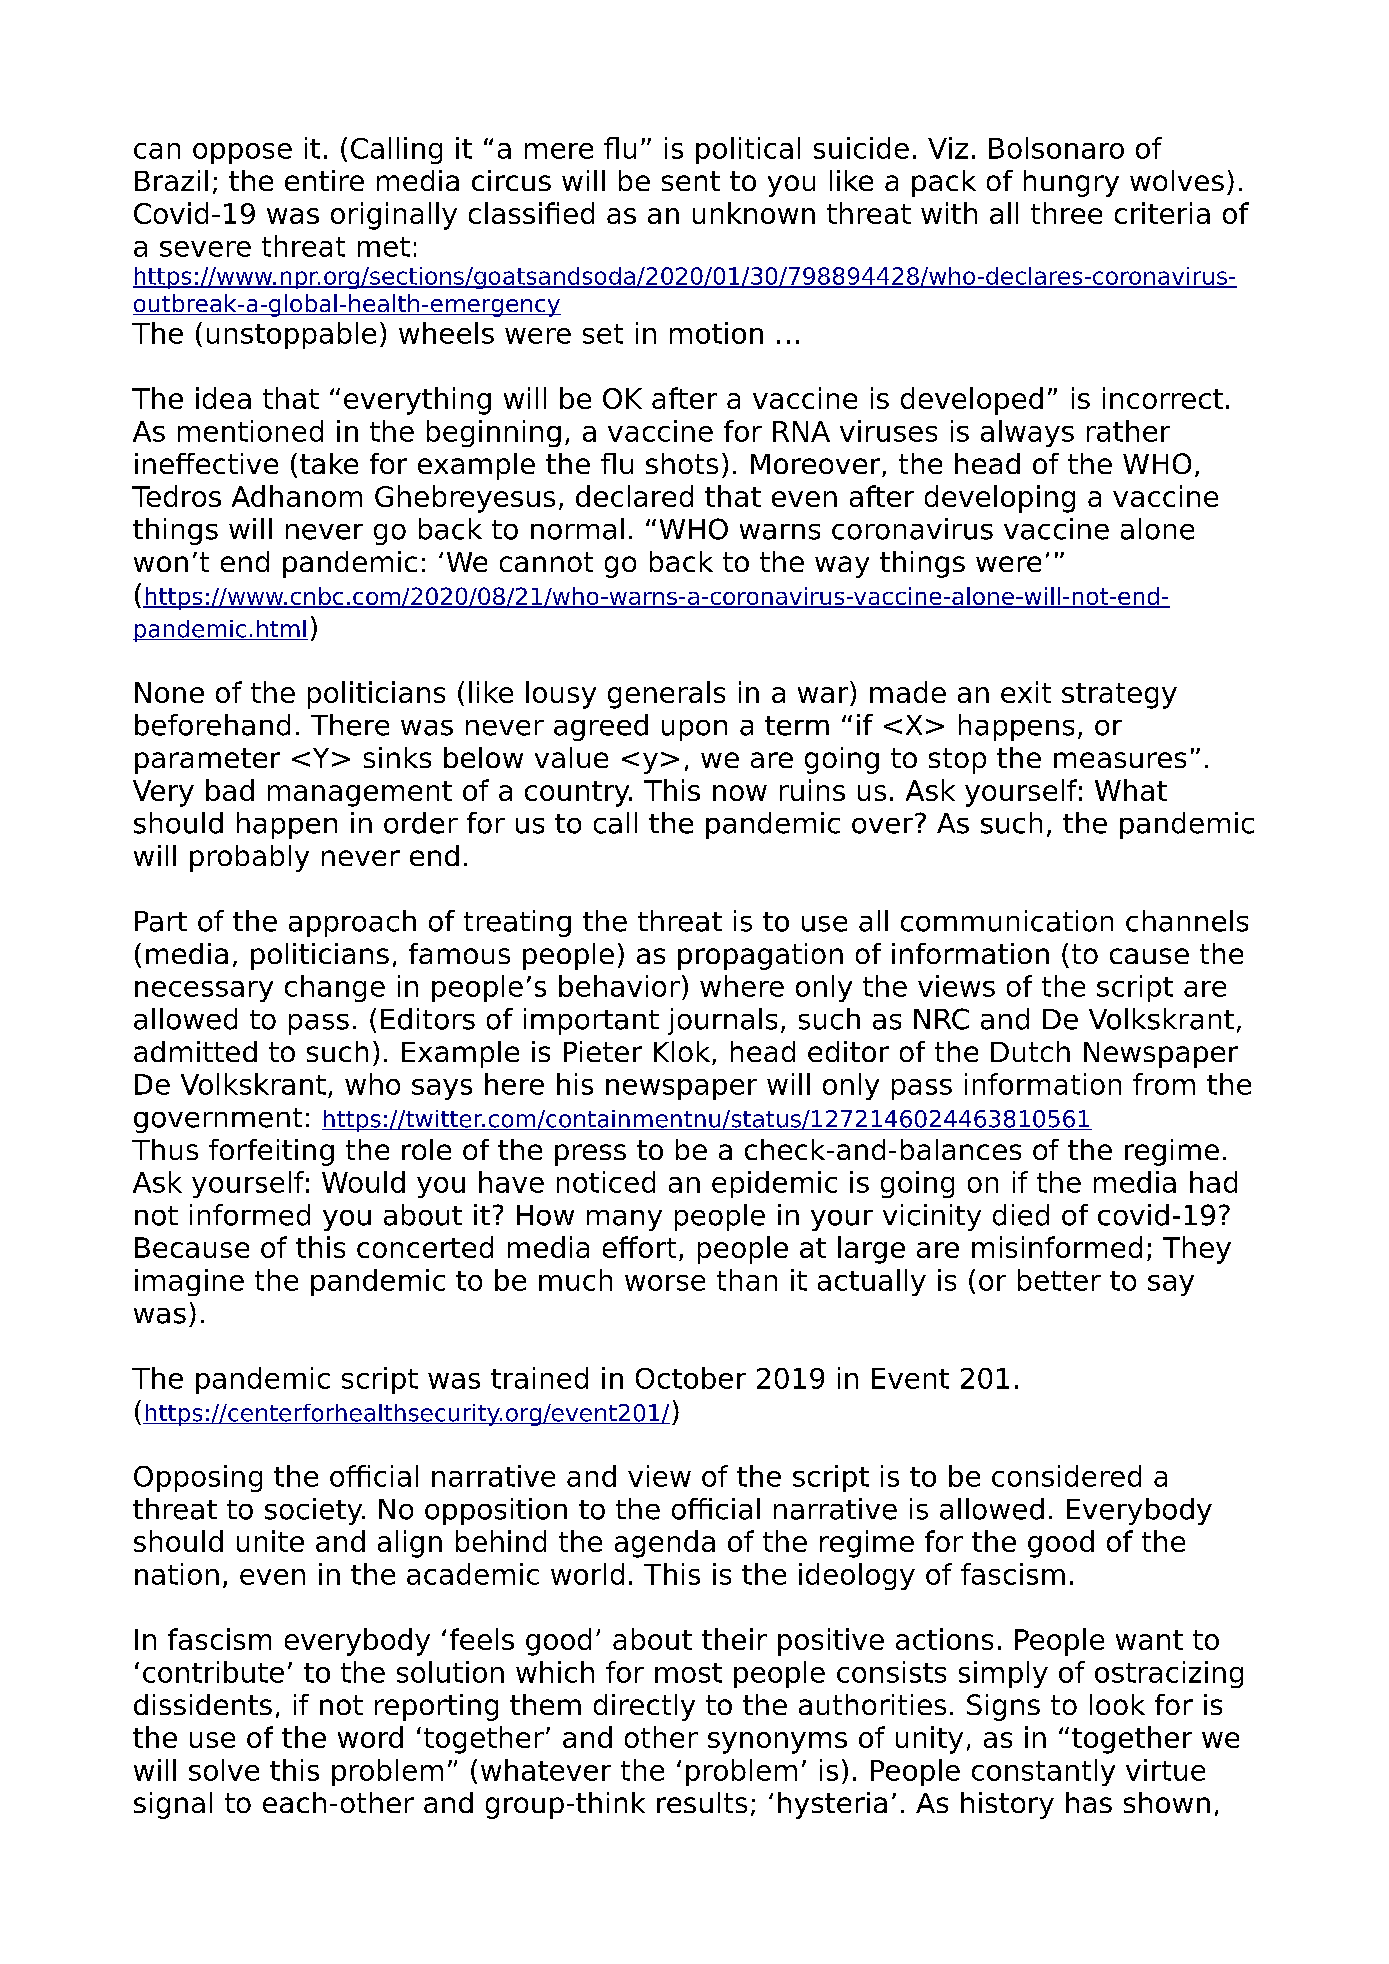 The width and height of the screenshot is (1389, 1964). What do you see at coordinates (691, 181) in the screenshot?
I see `sent` at bounding box center [691, 181].
